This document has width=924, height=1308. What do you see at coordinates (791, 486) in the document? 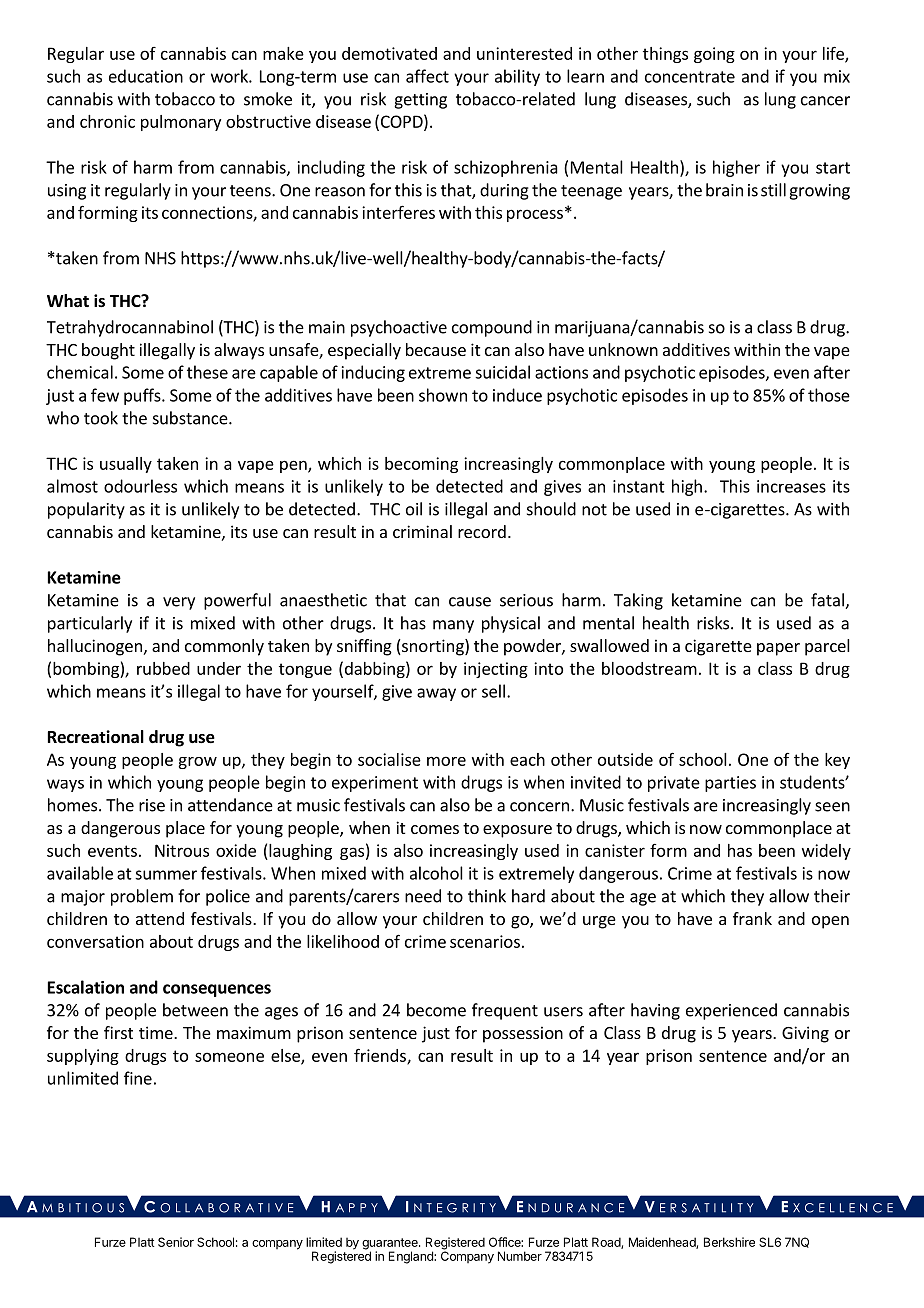
I see `increases` at bounding box center [791, 486].
